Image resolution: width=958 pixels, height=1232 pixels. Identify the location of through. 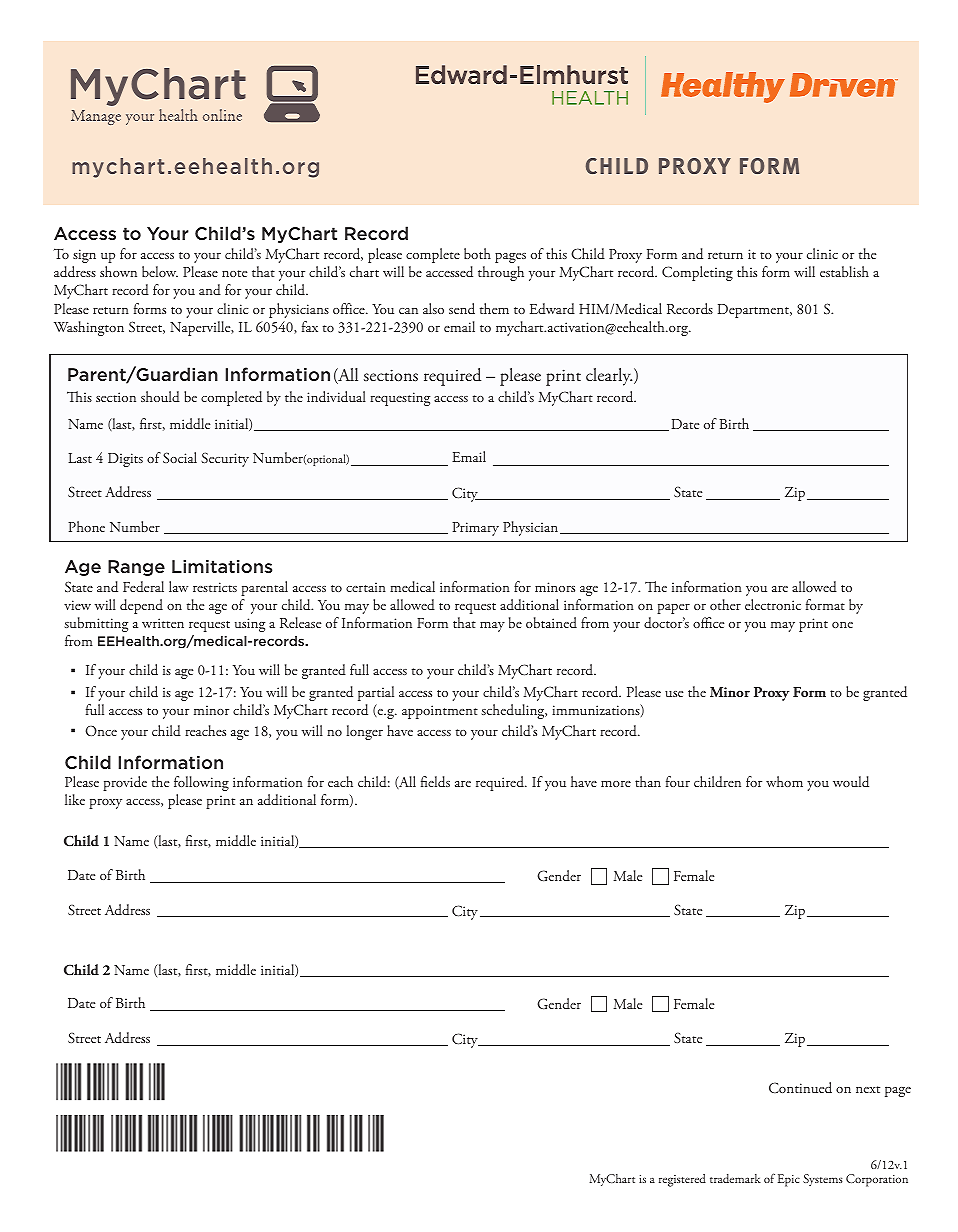
(501, 273).
